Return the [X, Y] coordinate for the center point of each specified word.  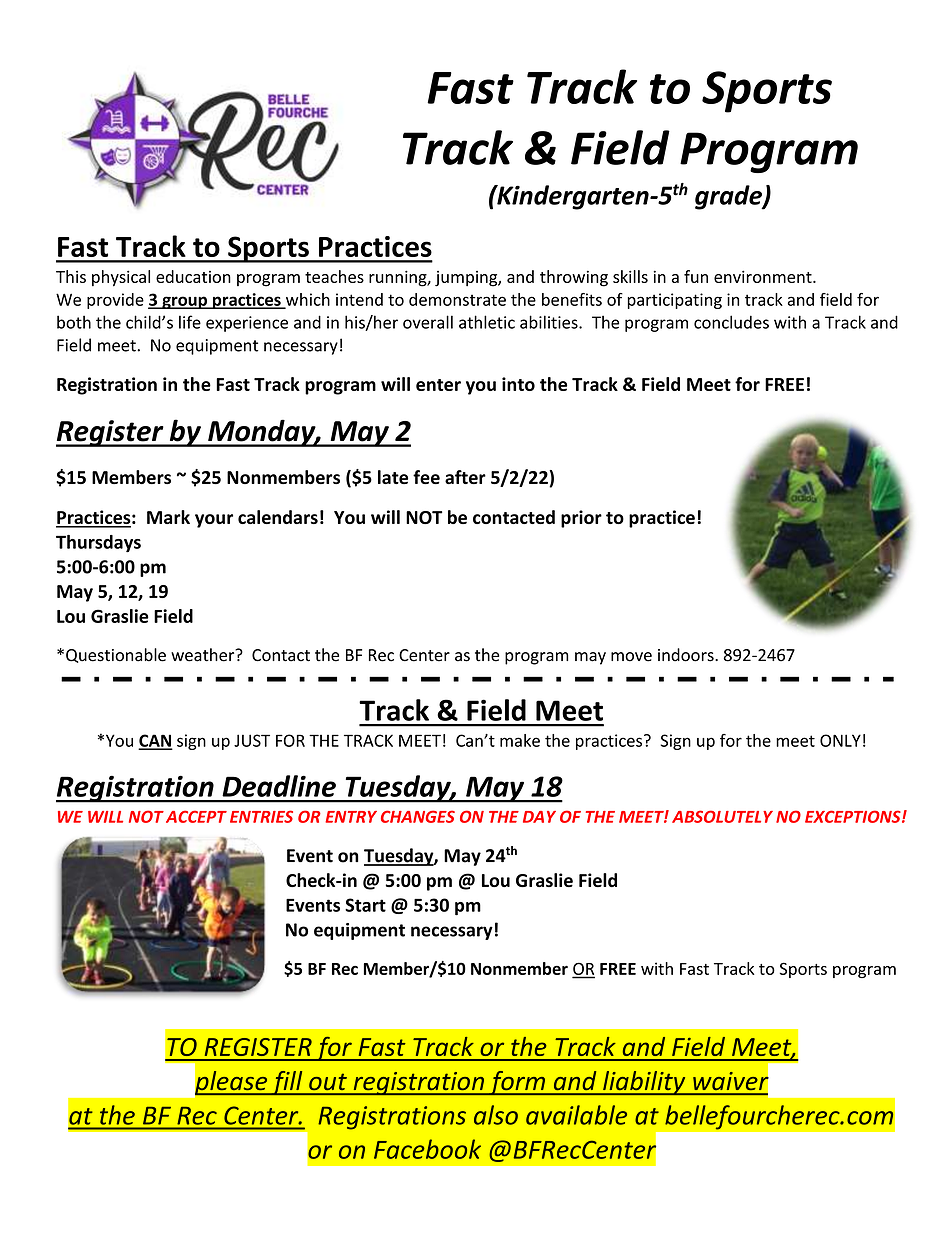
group [184, 302]
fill [287, 1083]
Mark [168, 517]
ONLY [840, 740]
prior [581, 519]
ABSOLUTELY [722, 816]
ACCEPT [196, 816]
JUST [252, 740]
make [520, 740]
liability [644, 1083]
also [496, 1115]
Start [365, 905]
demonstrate [457, 299]
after [465, 477]
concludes [731, 322]
